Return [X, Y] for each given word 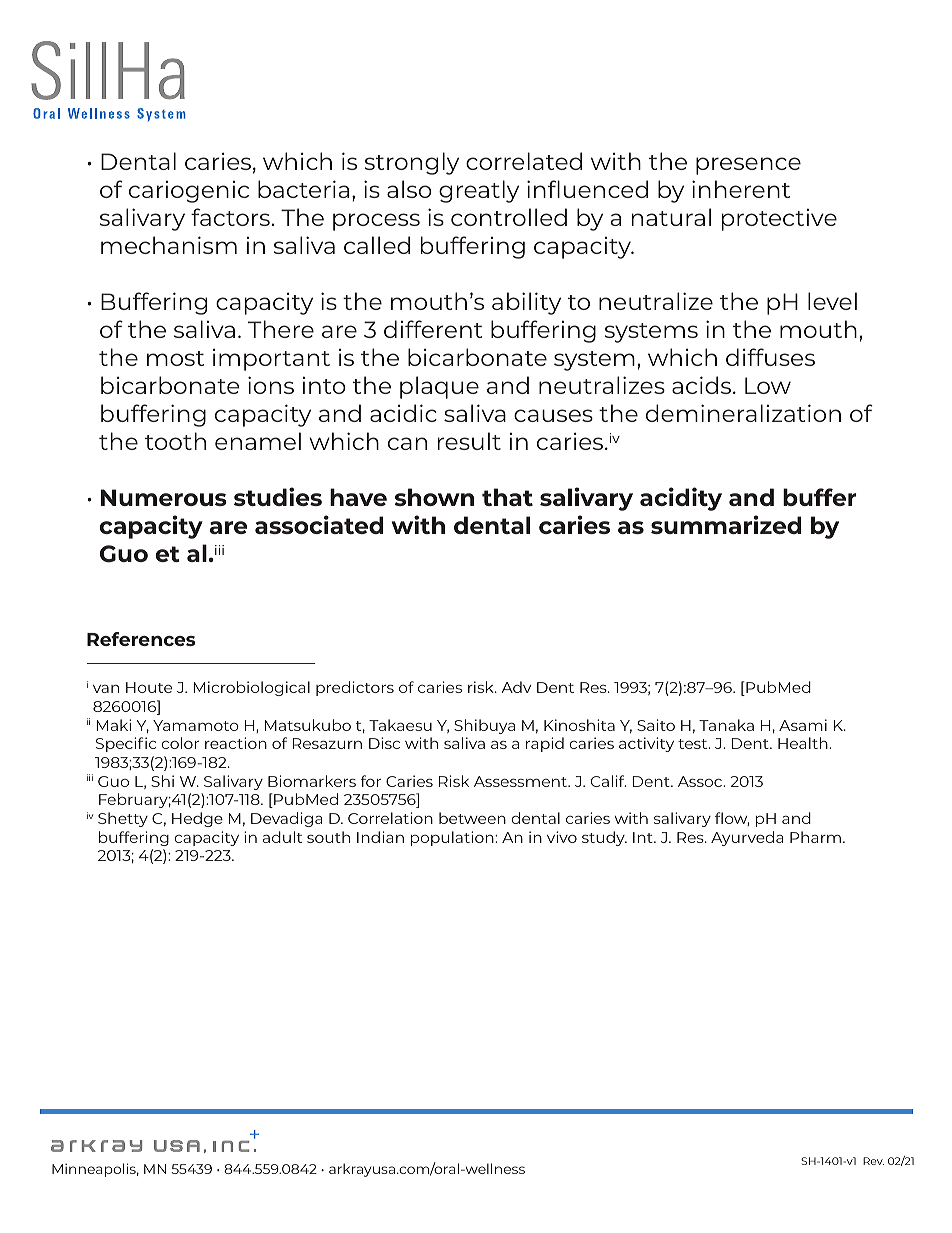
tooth [175, 441]
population [453, 838]
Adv [516, 687]
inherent [741, 189]
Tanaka [726, 725]
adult [282, 837]
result [469, 441]
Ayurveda [747, 838]
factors [230, 217]
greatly [479, 191]
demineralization [743, 413]
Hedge [197, 819]
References [141, 639]
